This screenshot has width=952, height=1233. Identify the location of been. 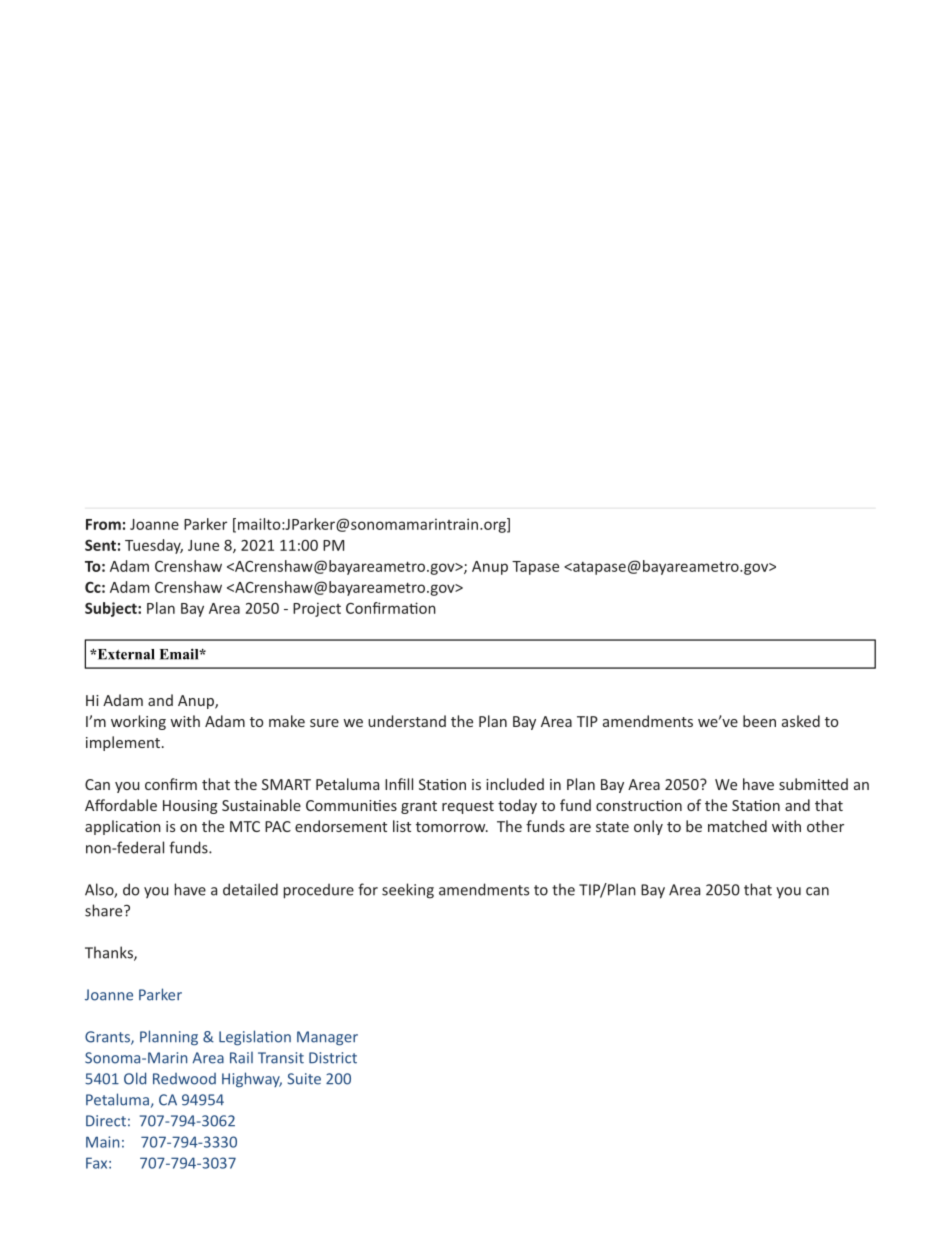
(759, 721).
